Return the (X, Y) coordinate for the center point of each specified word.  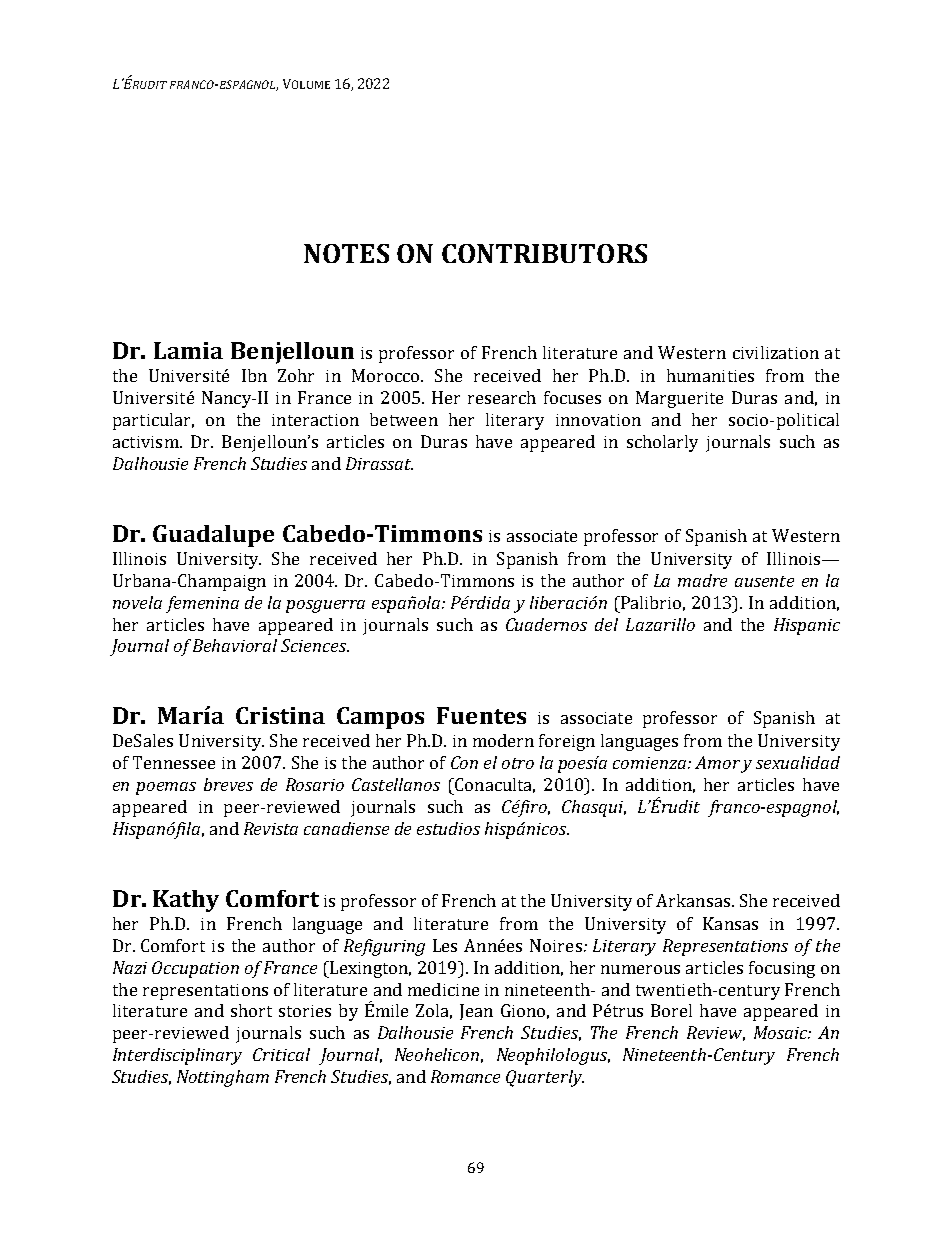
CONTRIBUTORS (544, 253)
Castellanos (396, 784)
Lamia (188, 350)
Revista (271, 828)
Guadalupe (213, 536)
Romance (465, 1076)
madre (702, 580)
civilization (776, 352)
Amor (717, 762)
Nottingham (223, 1078)
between (404, 419)
